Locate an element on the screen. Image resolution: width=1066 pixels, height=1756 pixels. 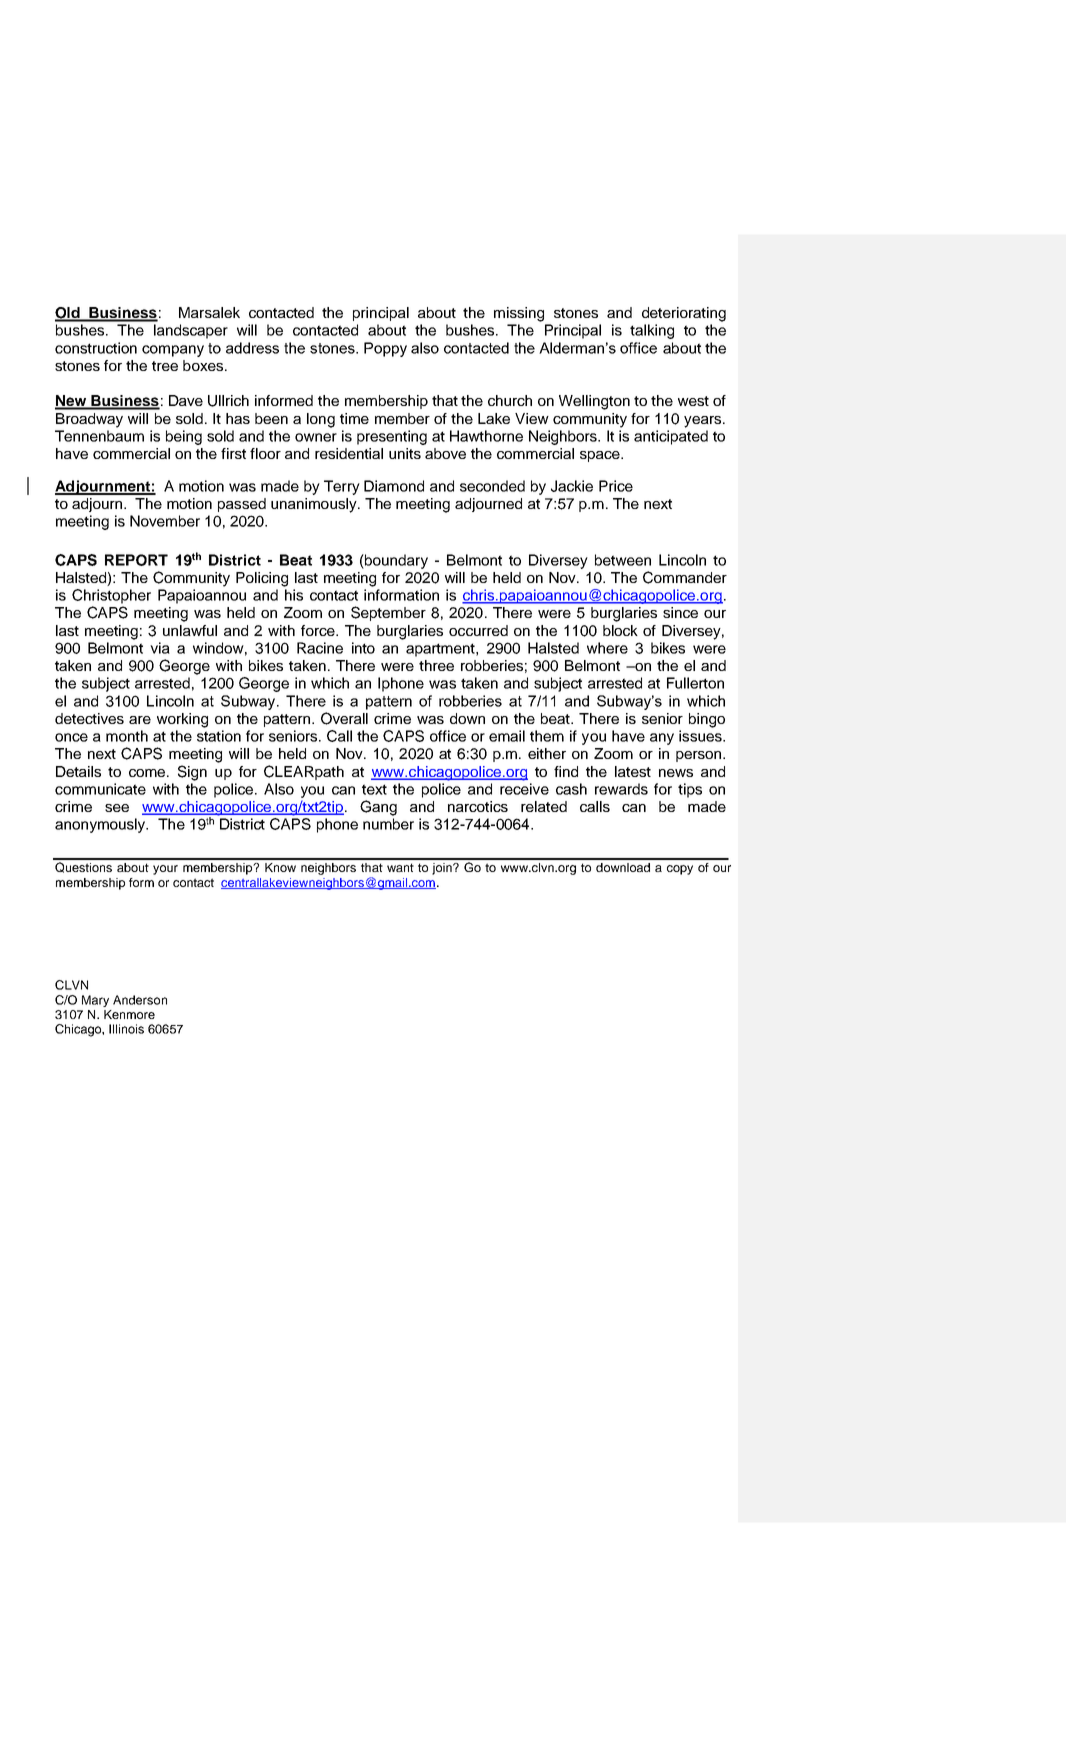
Poppy is located at coordinates (385, 349).
